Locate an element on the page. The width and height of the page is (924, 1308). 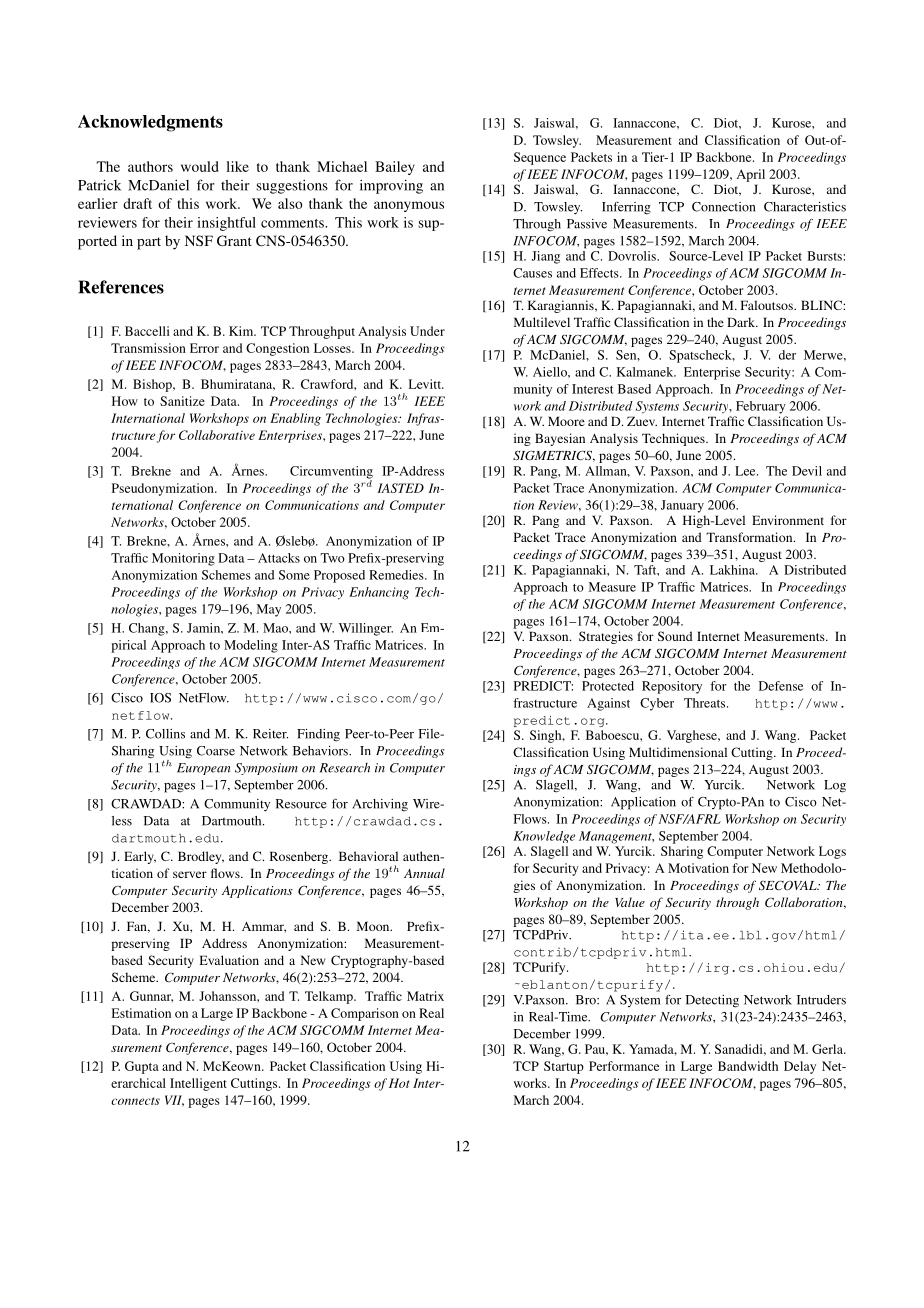
European is located at coordinates (203, 769).
